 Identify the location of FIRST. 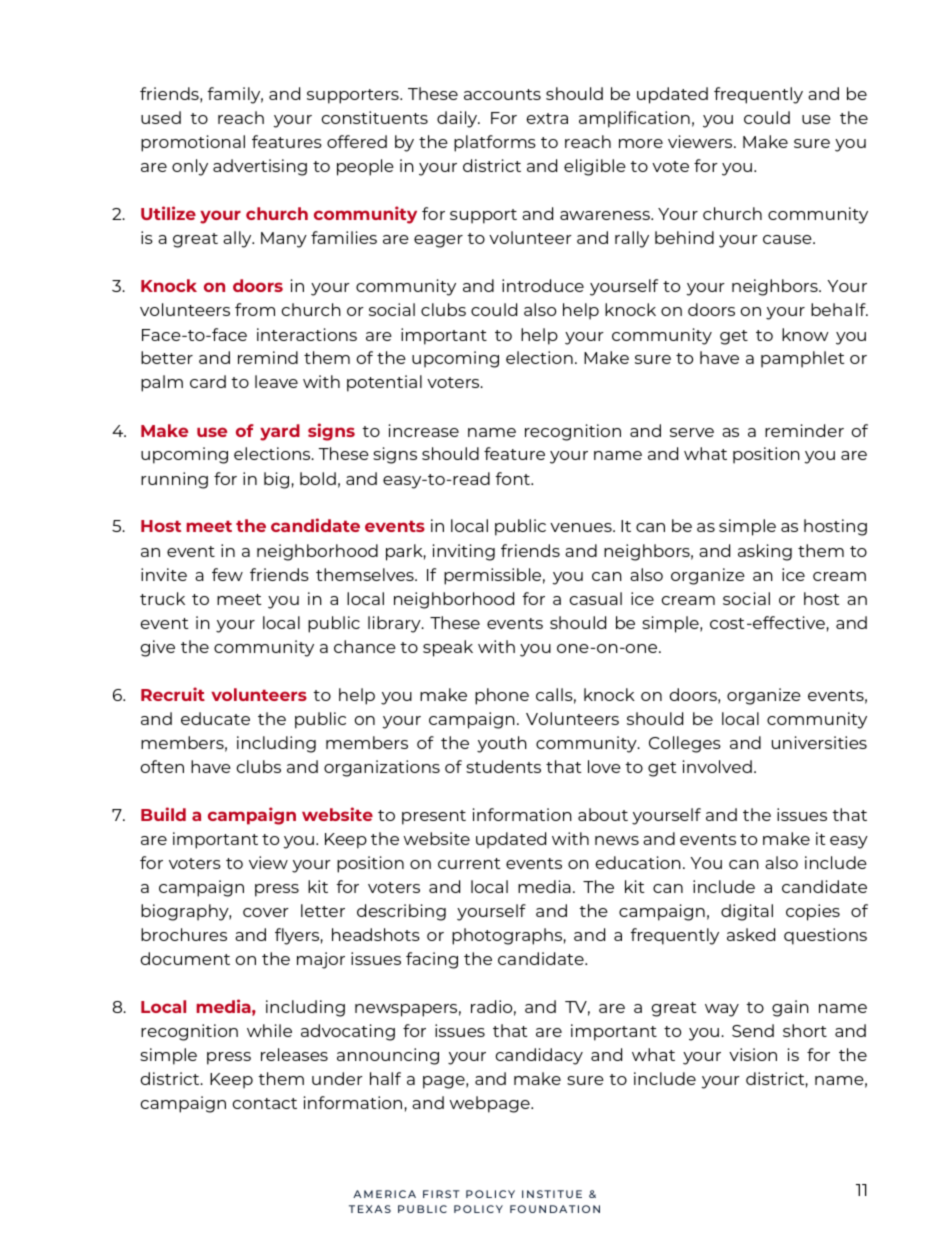
(441, 1194).
